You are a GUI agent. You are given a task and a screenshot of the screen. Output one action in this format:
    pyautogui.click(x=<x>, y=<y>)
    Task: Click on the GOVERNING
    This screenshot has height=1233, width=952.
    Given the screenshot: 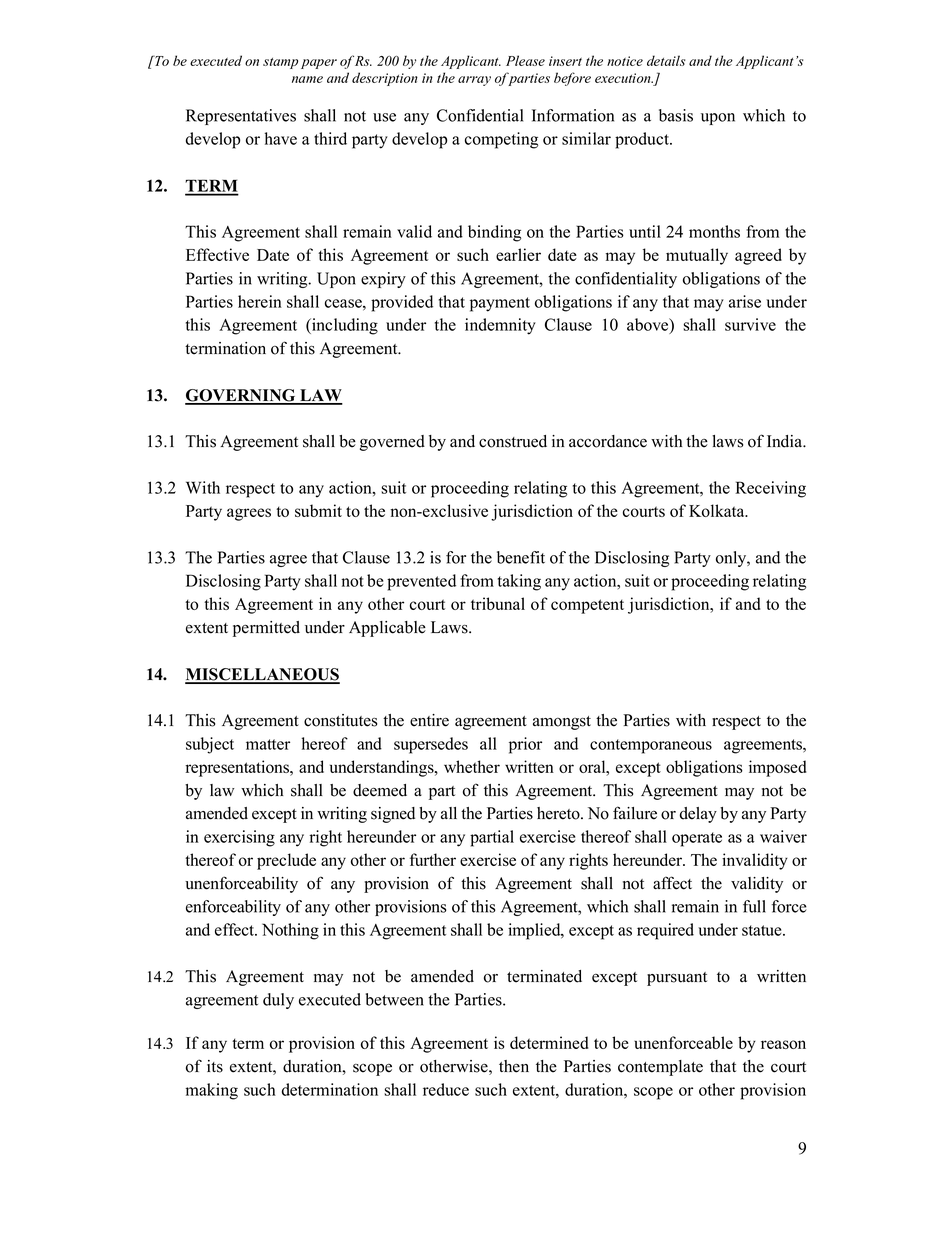 What is the action you would take?
    pyautogui.click(x=241, y=396)
